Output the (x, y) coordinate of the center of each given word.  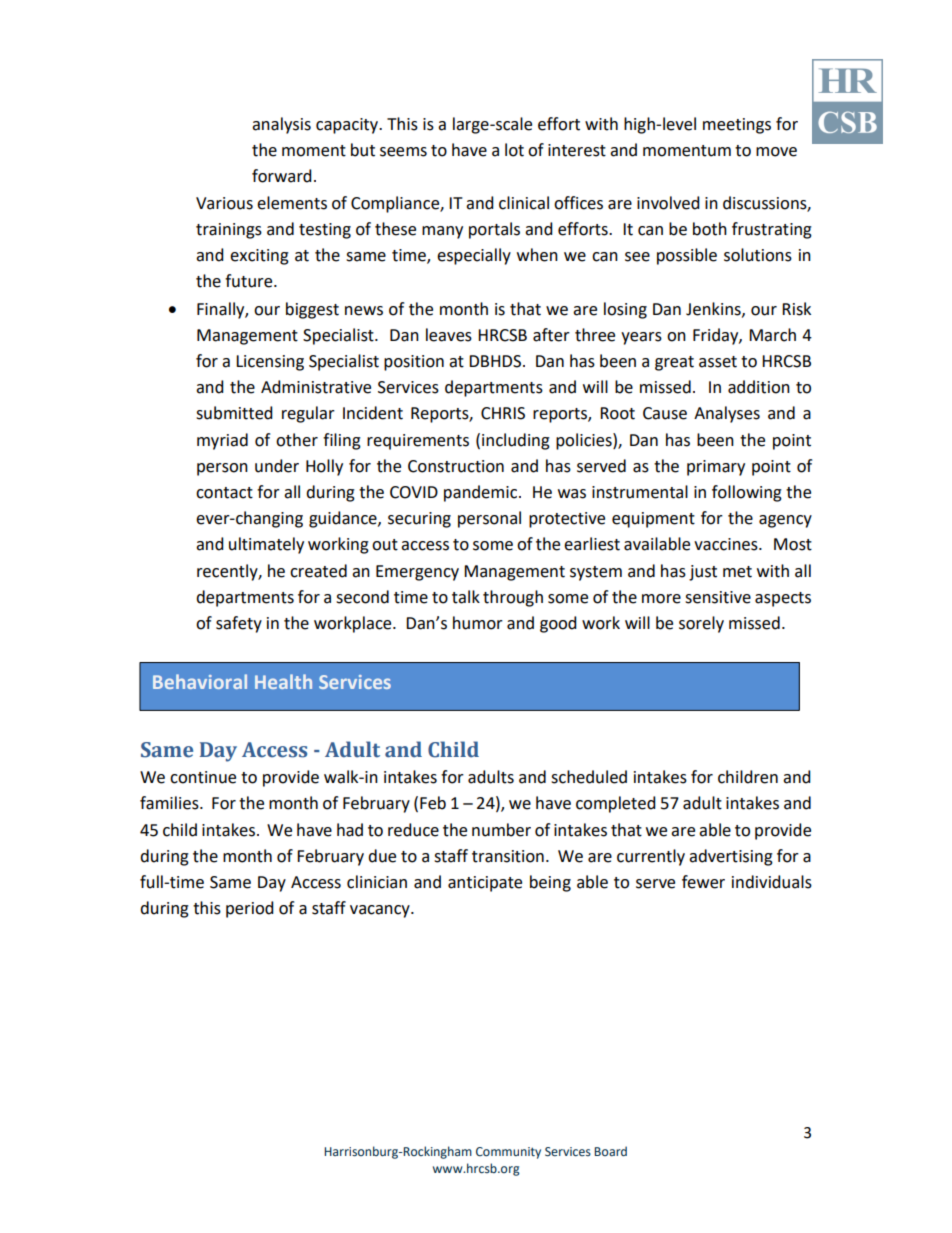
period (250, 909)
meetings (737, 126)
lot (514, 150)
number (501, 830)
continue (203, 777)
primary (716, 468)
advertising (731, 857)
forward (282, 176)
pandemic (482, 493)
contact (224, 493)
